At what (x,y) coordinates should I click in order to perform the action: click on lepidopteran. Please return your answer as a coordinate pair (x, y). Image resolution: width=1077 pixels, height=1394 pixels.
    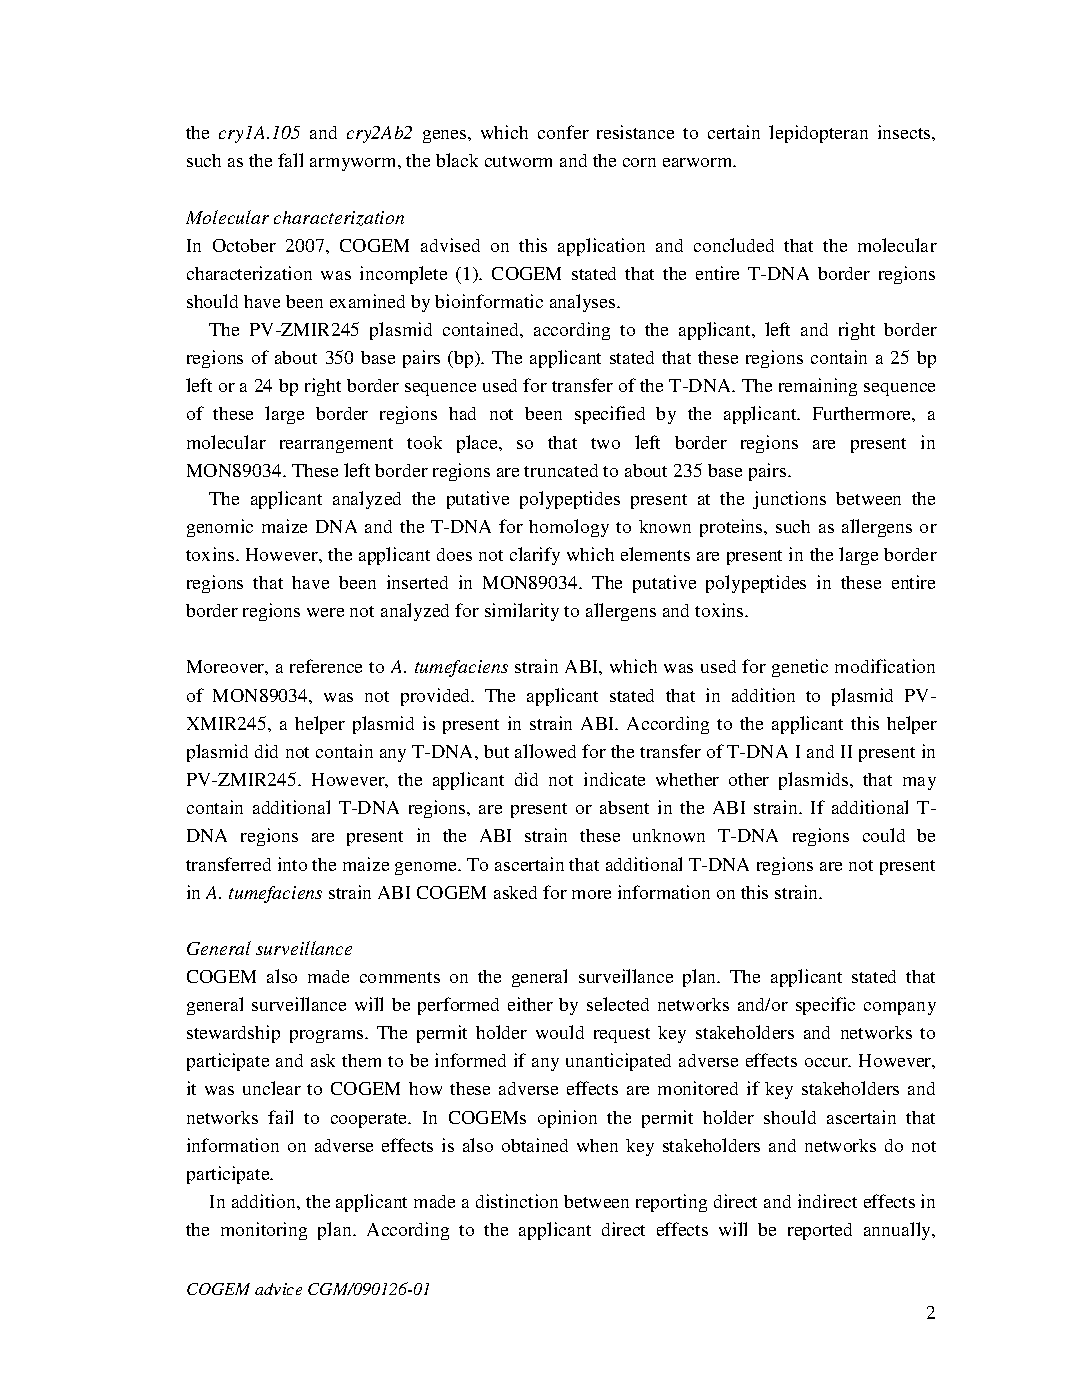
    Looking at the image, I should click on (818, 134).
